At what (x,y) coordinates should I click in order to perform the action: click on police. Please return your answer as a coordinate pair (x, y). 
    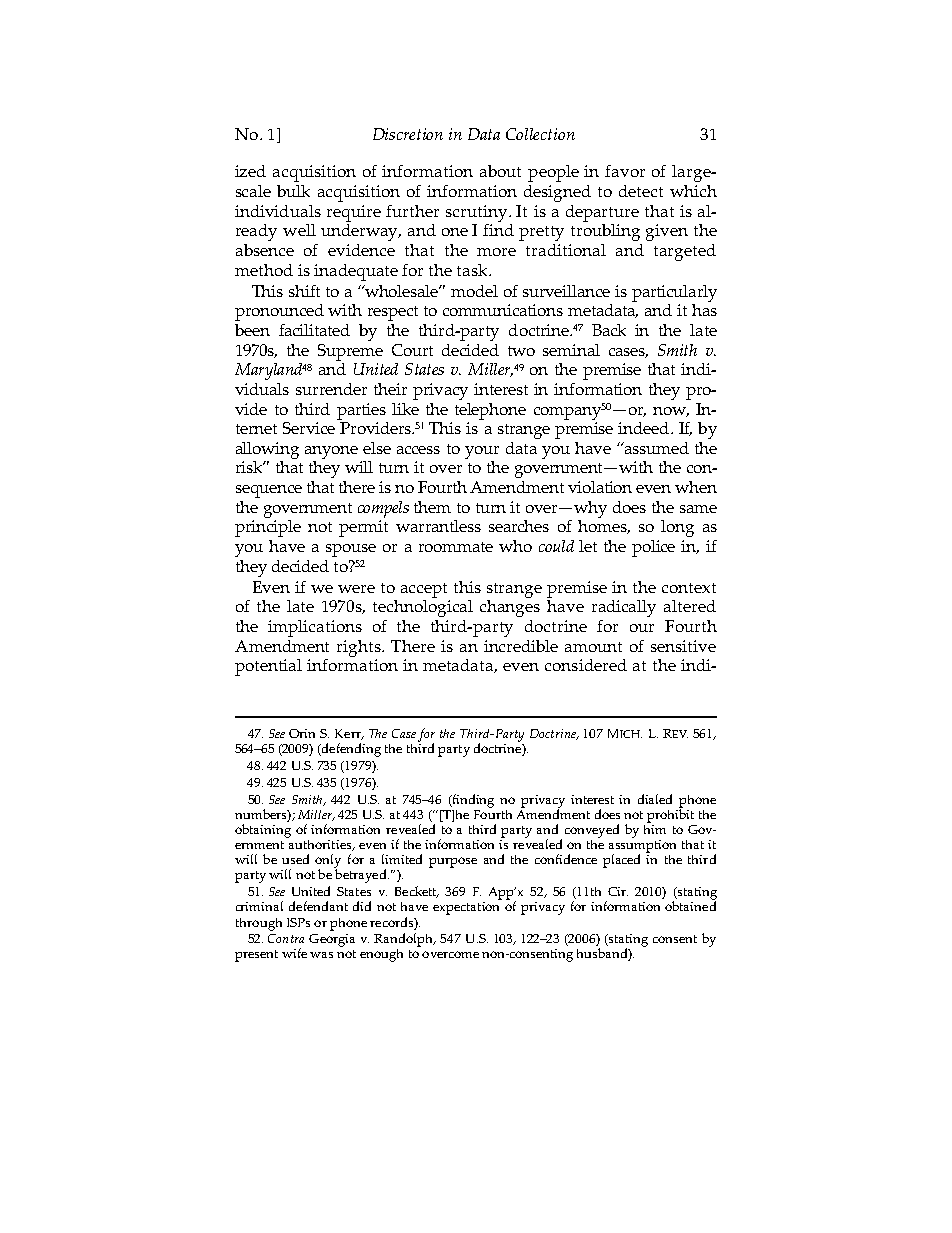
    Looking at the image, I should click on (653, 548).
